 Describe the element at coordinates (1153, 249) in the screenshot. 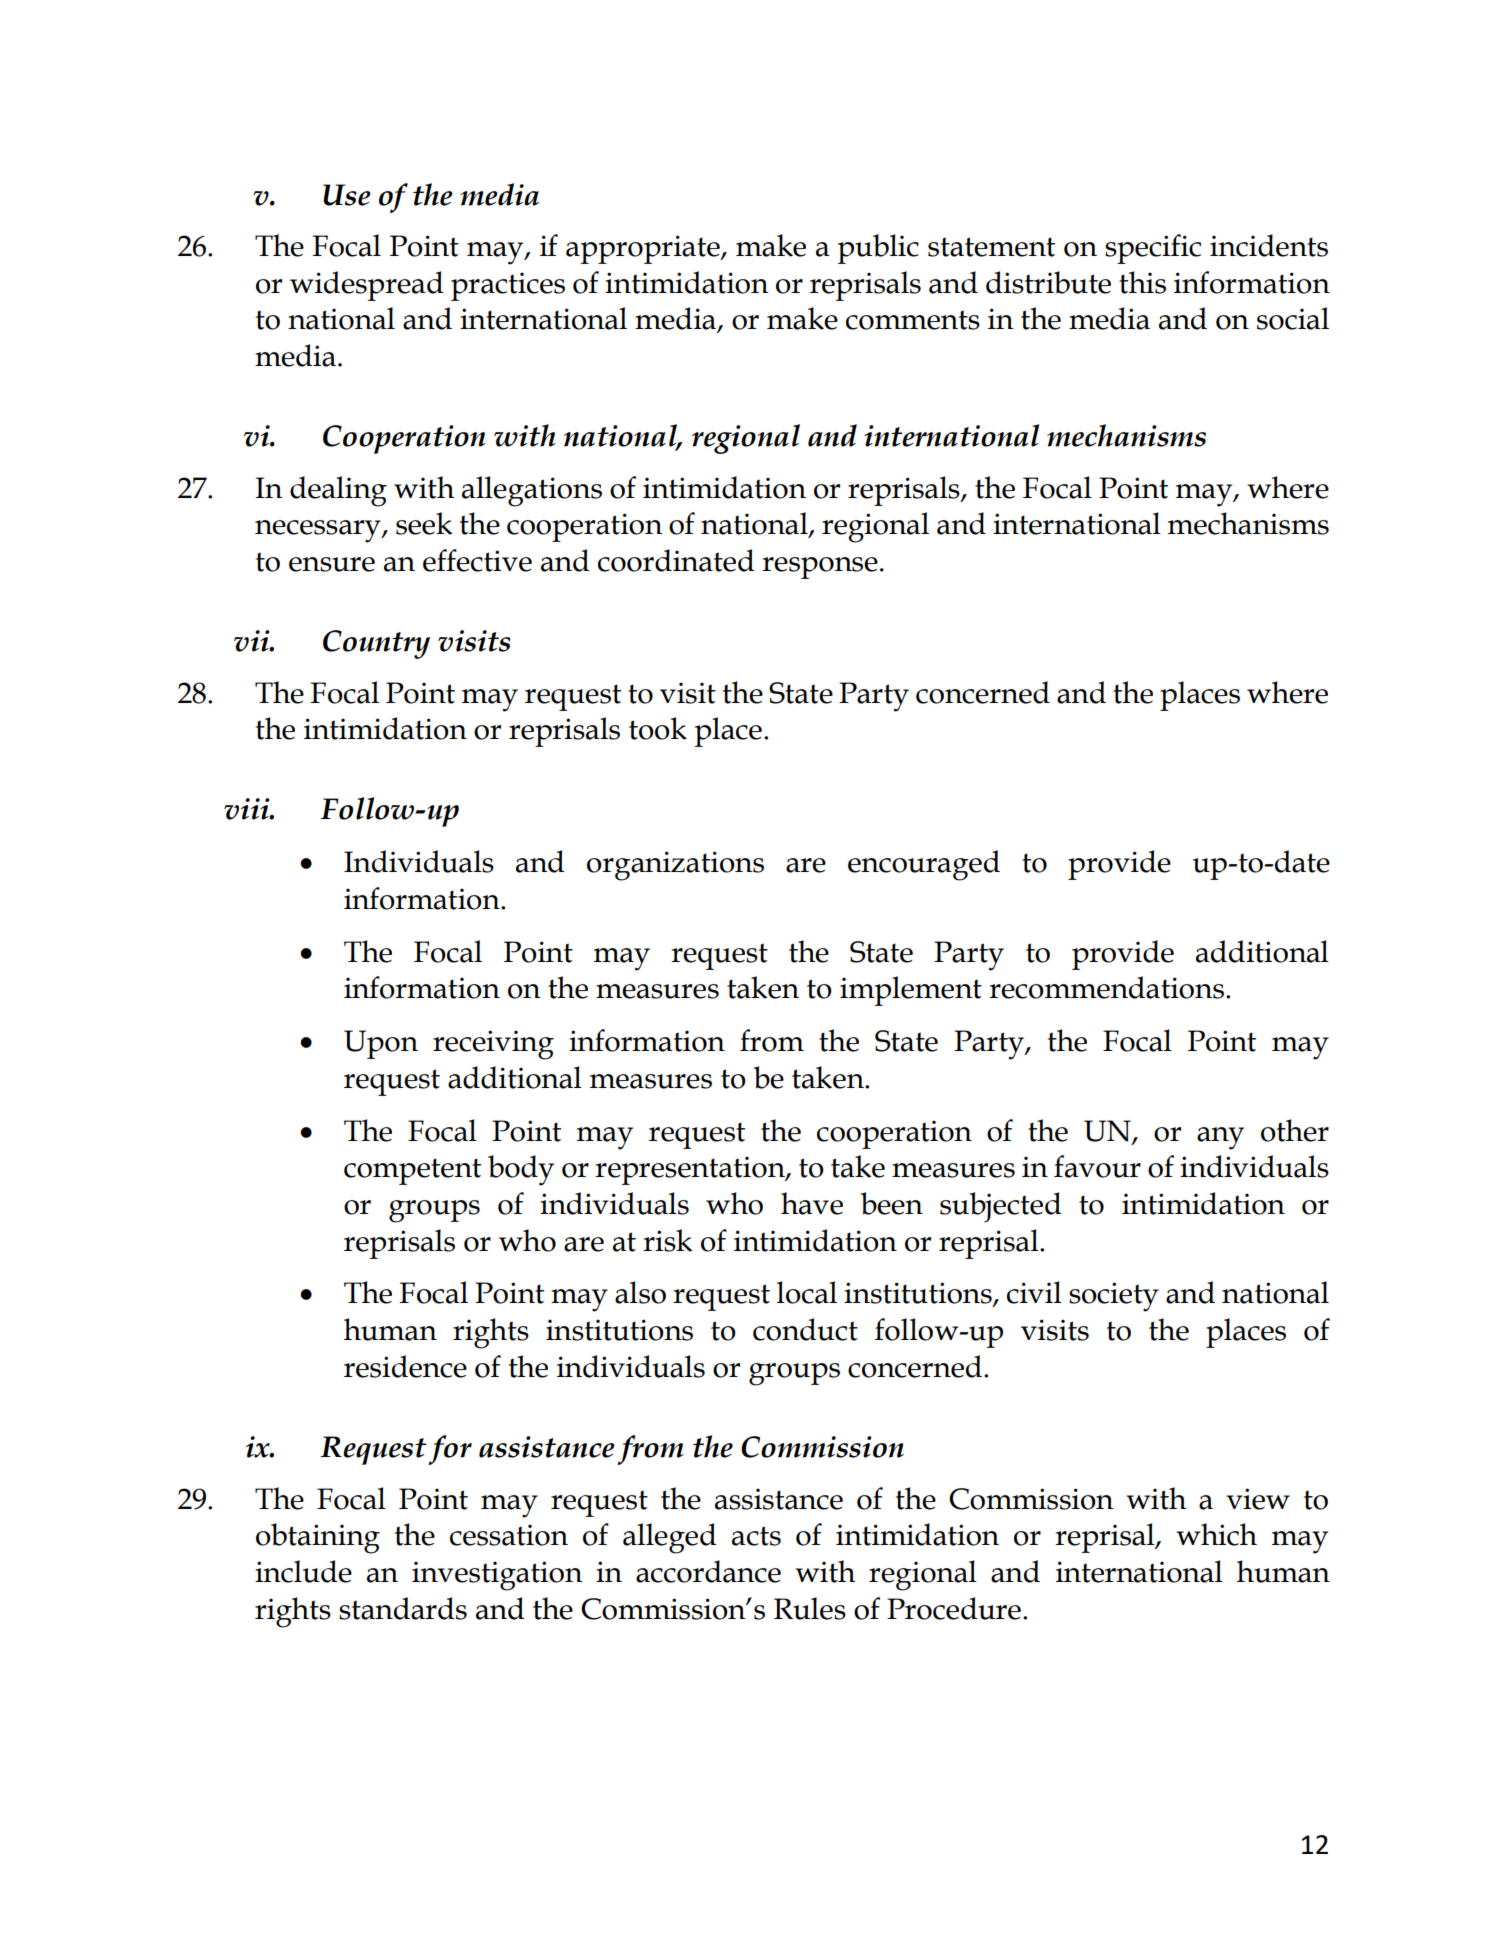

I see `specific` at that location.
